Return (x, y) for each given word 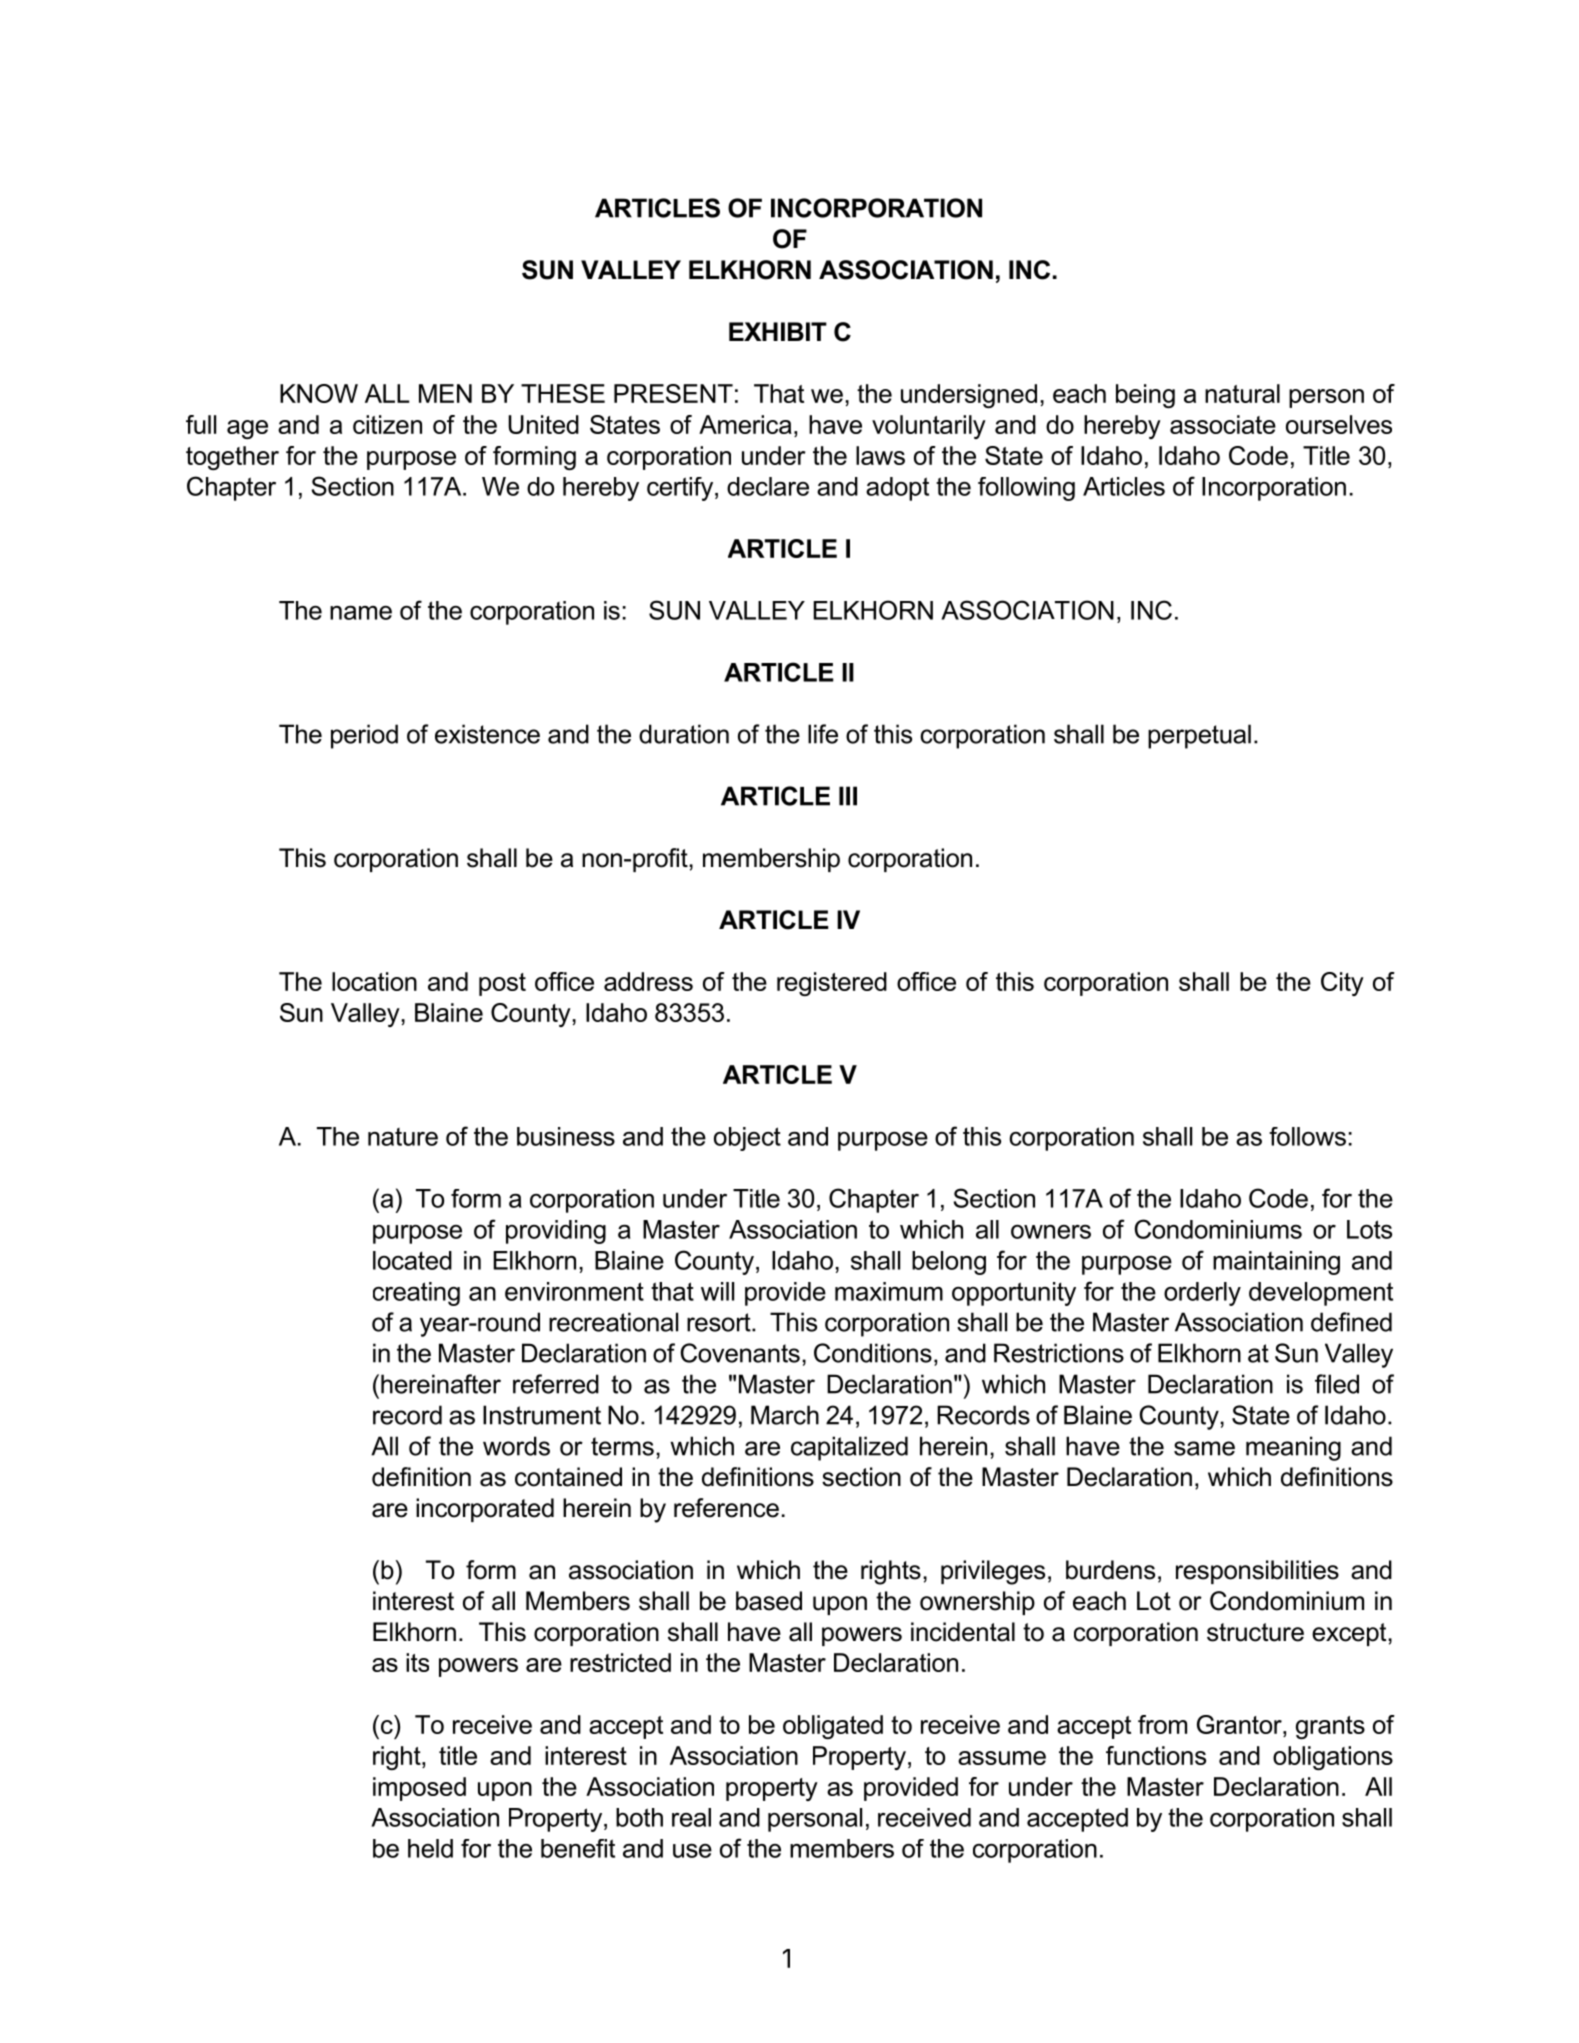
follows (1307, 1136)
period (364, 736)
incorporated (485, 1510)
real (691, 1817)
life (823, 734)
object (747, 1139)
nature (403, 1137)
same (1204, 1448)
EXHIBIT (778, 331)
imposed (419, 1789)
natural (1242, 393)
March (785, 1415)
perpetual (1199, 736)
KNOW (319, 393)
